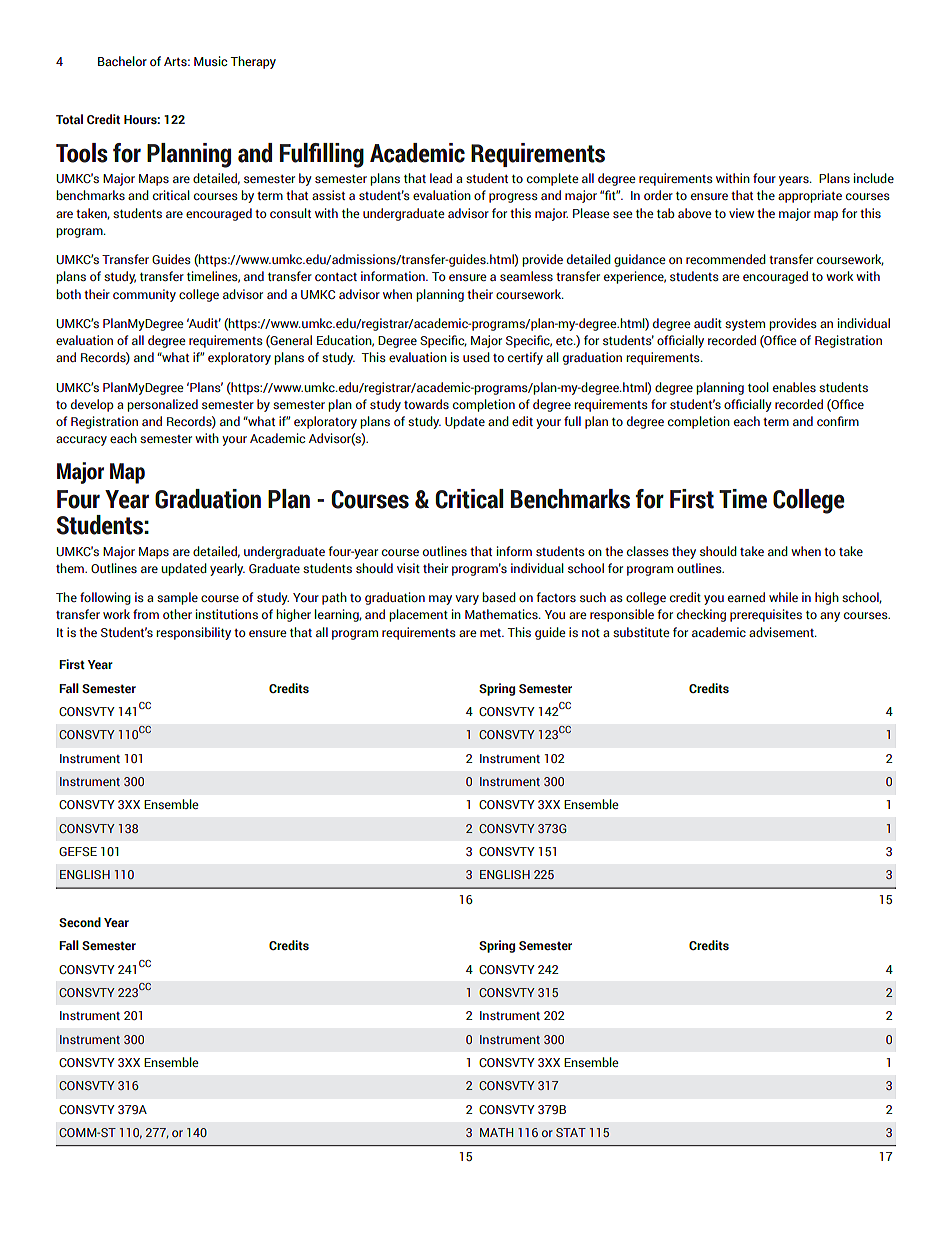  I want to click on met, so click(491, 633).
